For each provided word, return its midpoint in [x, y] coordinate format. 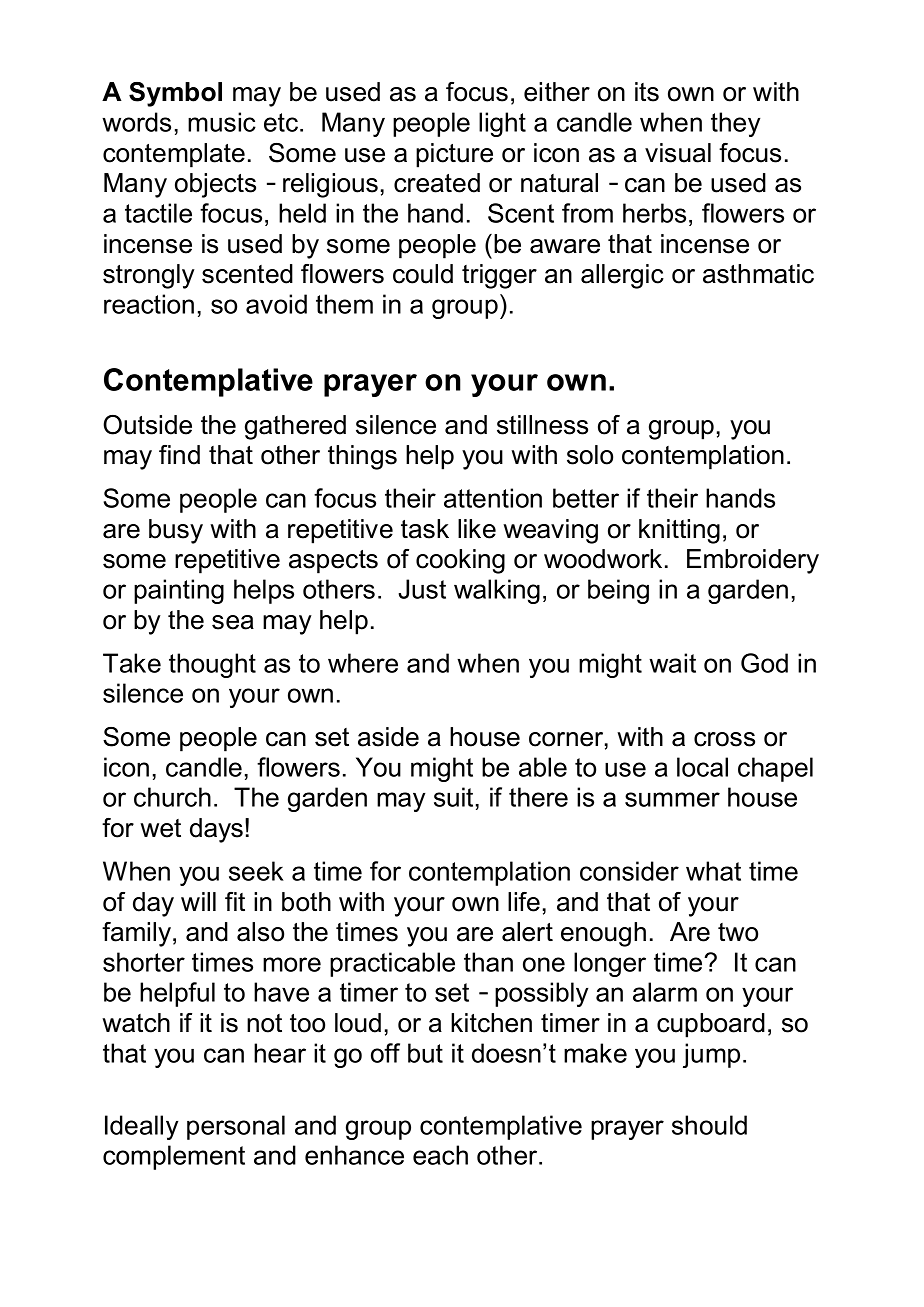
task [425, 529]
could [423, 274]
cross [724, 739]
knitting [679, 531]
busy [176, 531]
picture [454, 155]
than [488, 962]
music [222, 122]
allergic [622, 276]
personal [236, 1127]
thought [212, 665]
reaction [149, 304]
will [198, 901]
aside [388, 737]
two [738, 932]
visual [678, 153]
